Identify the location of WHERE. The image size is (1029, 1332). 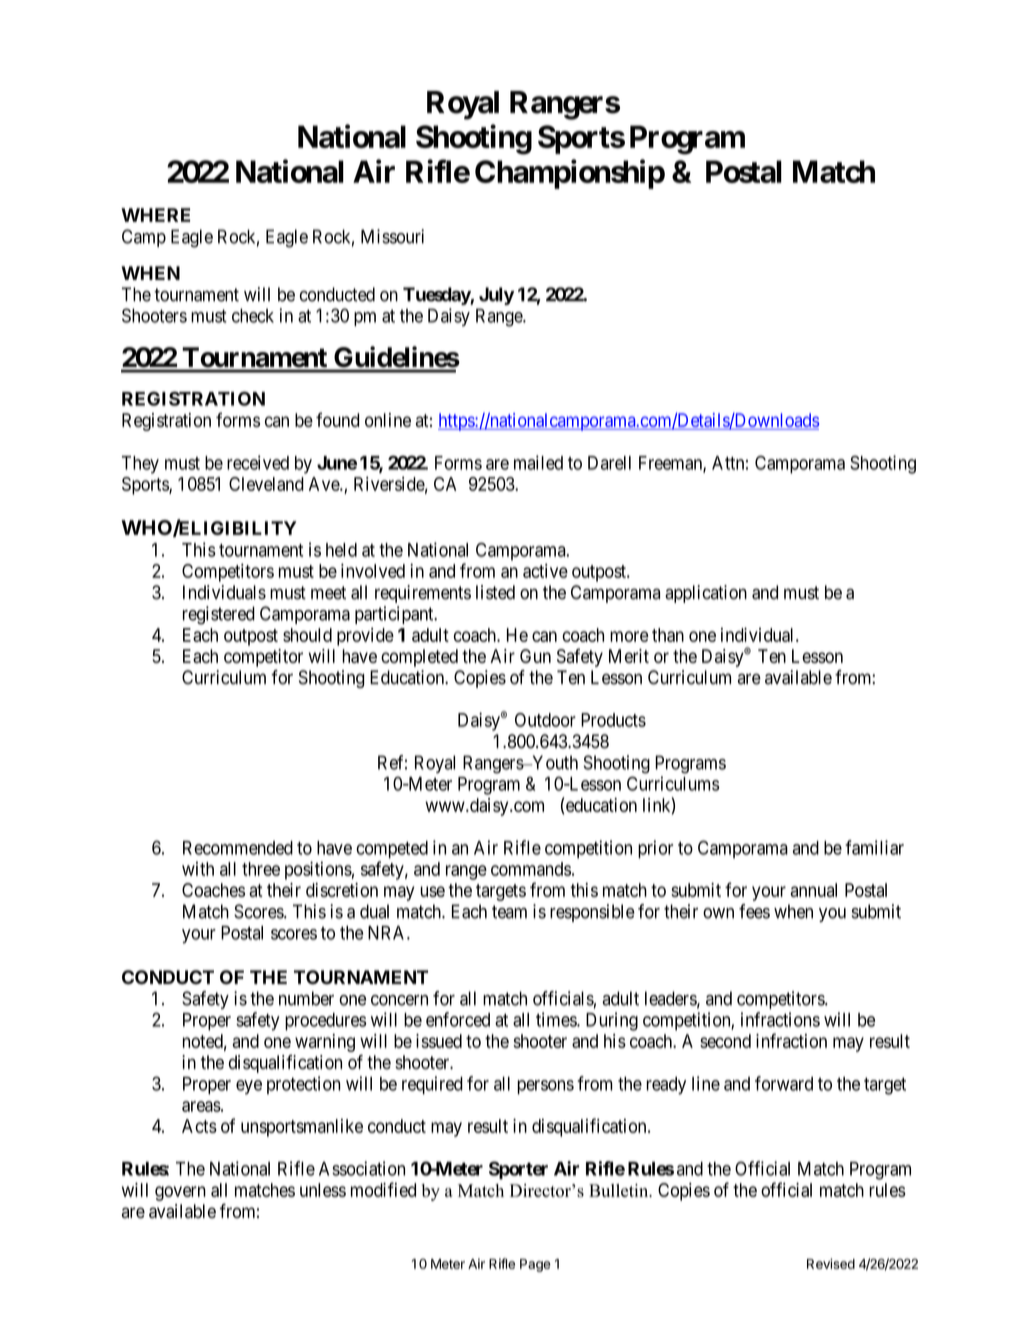
(155, 215).
